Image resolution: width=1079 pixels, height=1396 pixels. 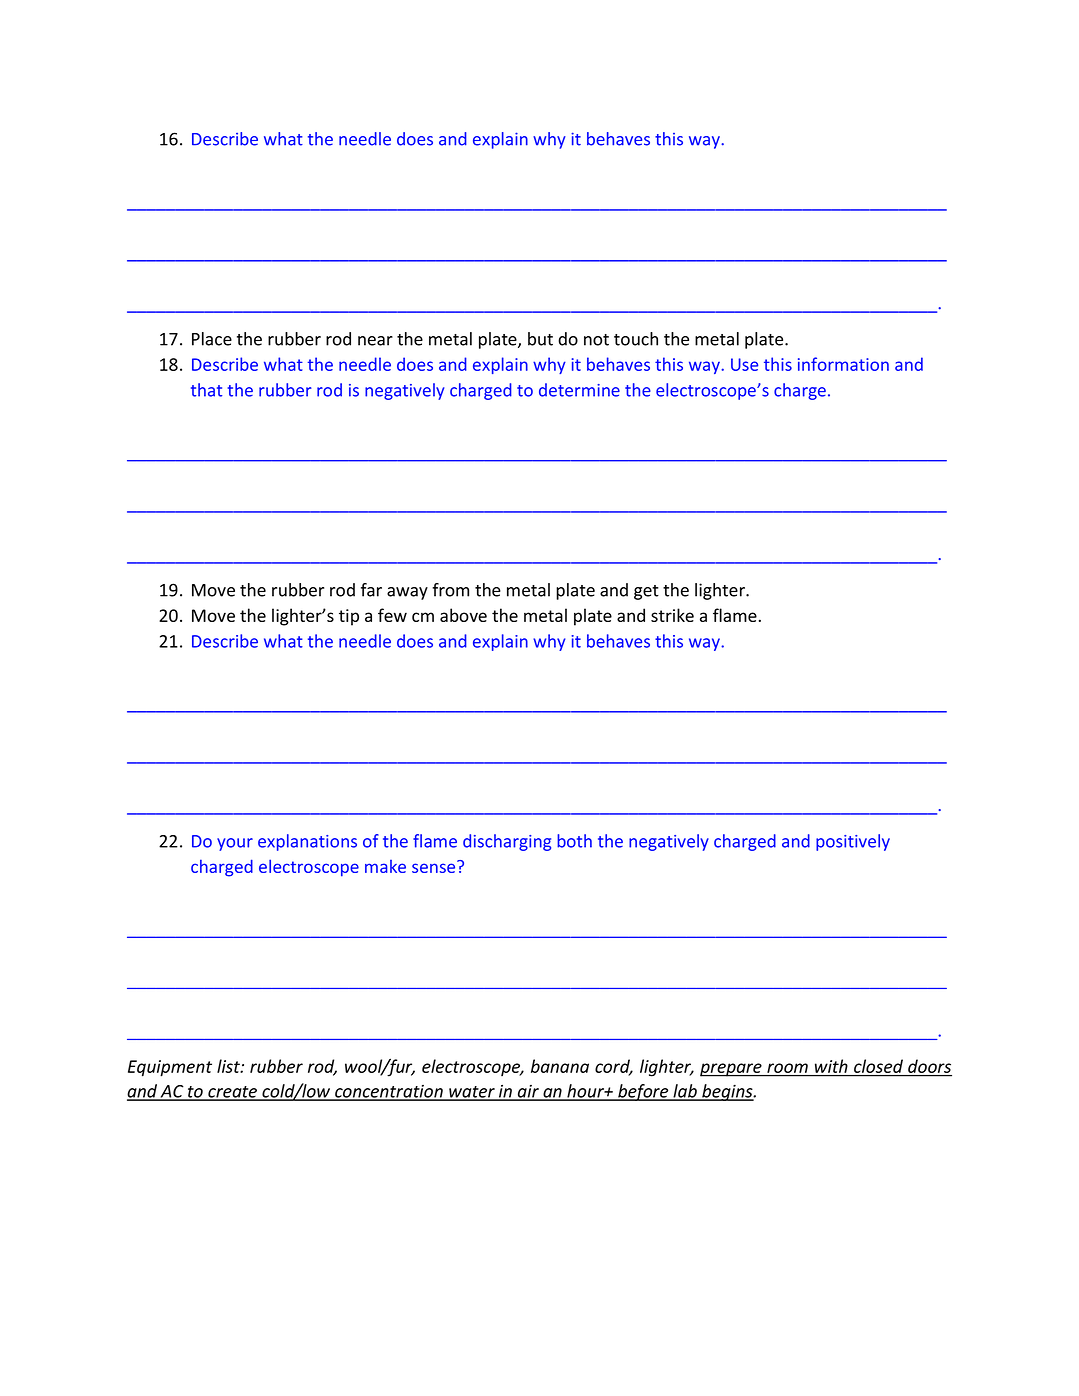 What do you see at coordinates (853, 842) in the image?
I see `positively` at bounding box center [853, 842].
